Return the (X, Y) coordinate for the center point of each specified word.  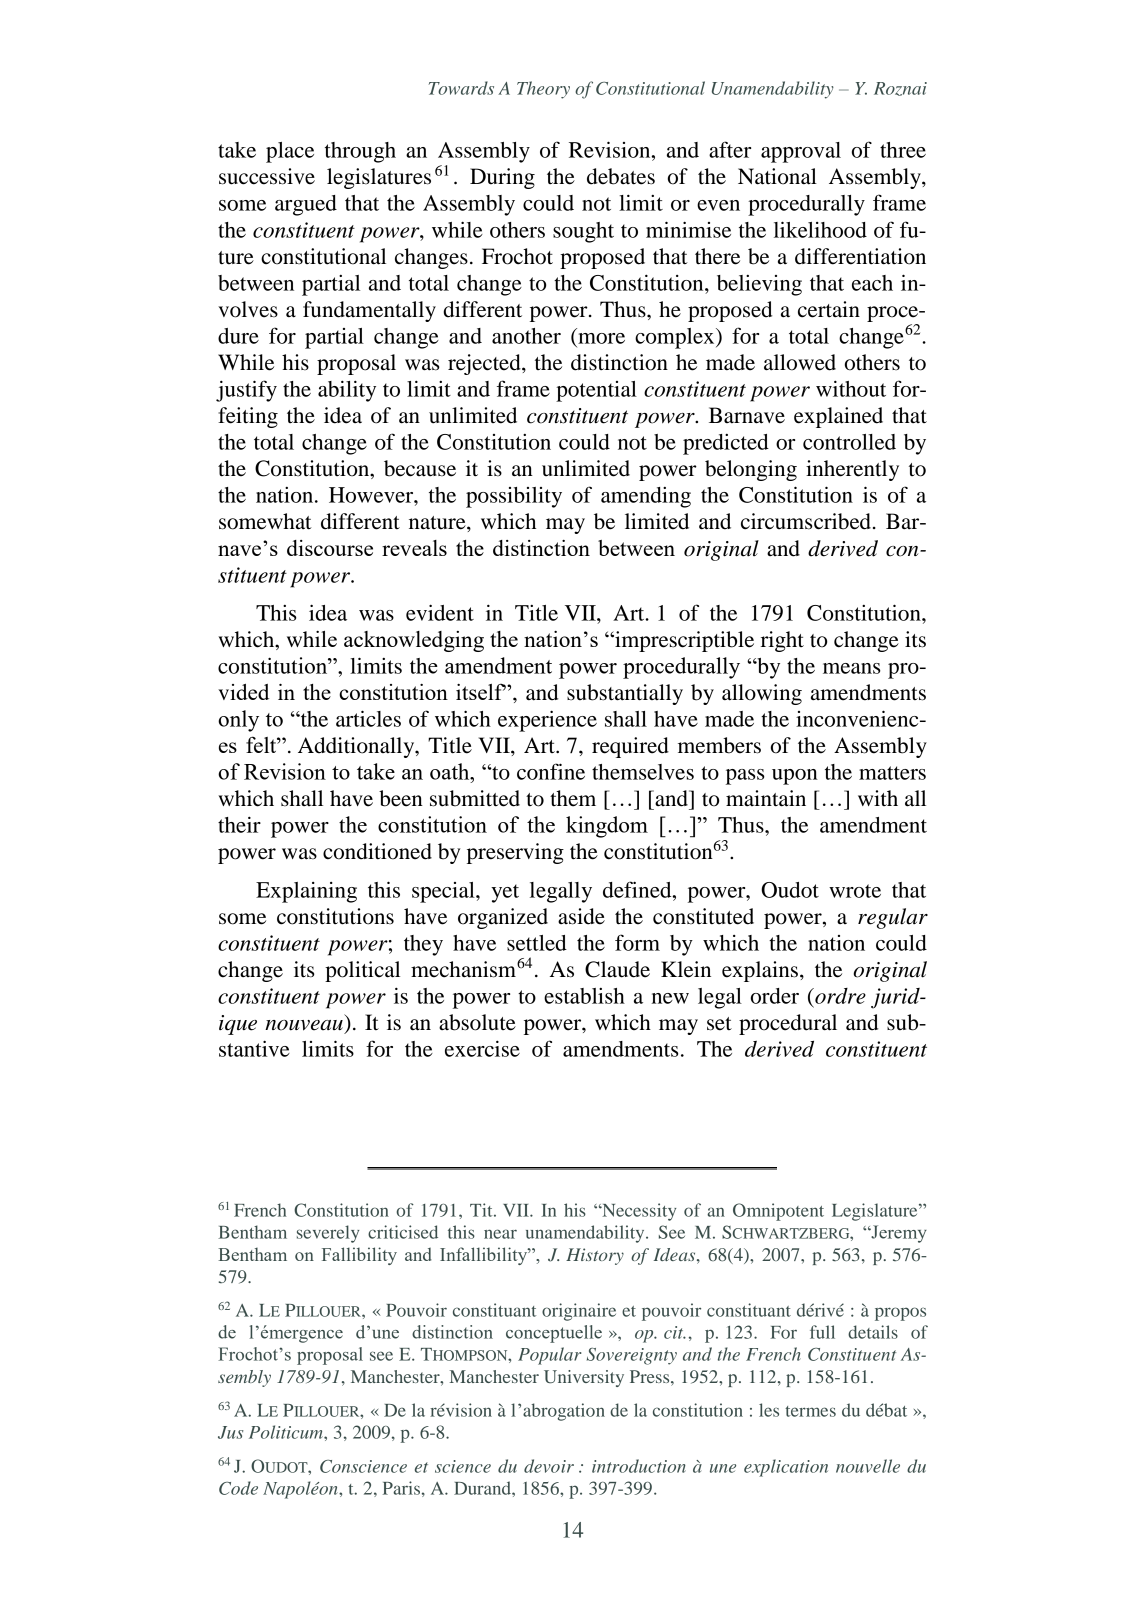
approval (801, 152)
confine (551, 771)
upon (795, 777)
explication (786, 1468)
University (584, 1378)
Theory (543, 90)
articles (368, 718)
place (290, 152)
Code (238, 1488)
